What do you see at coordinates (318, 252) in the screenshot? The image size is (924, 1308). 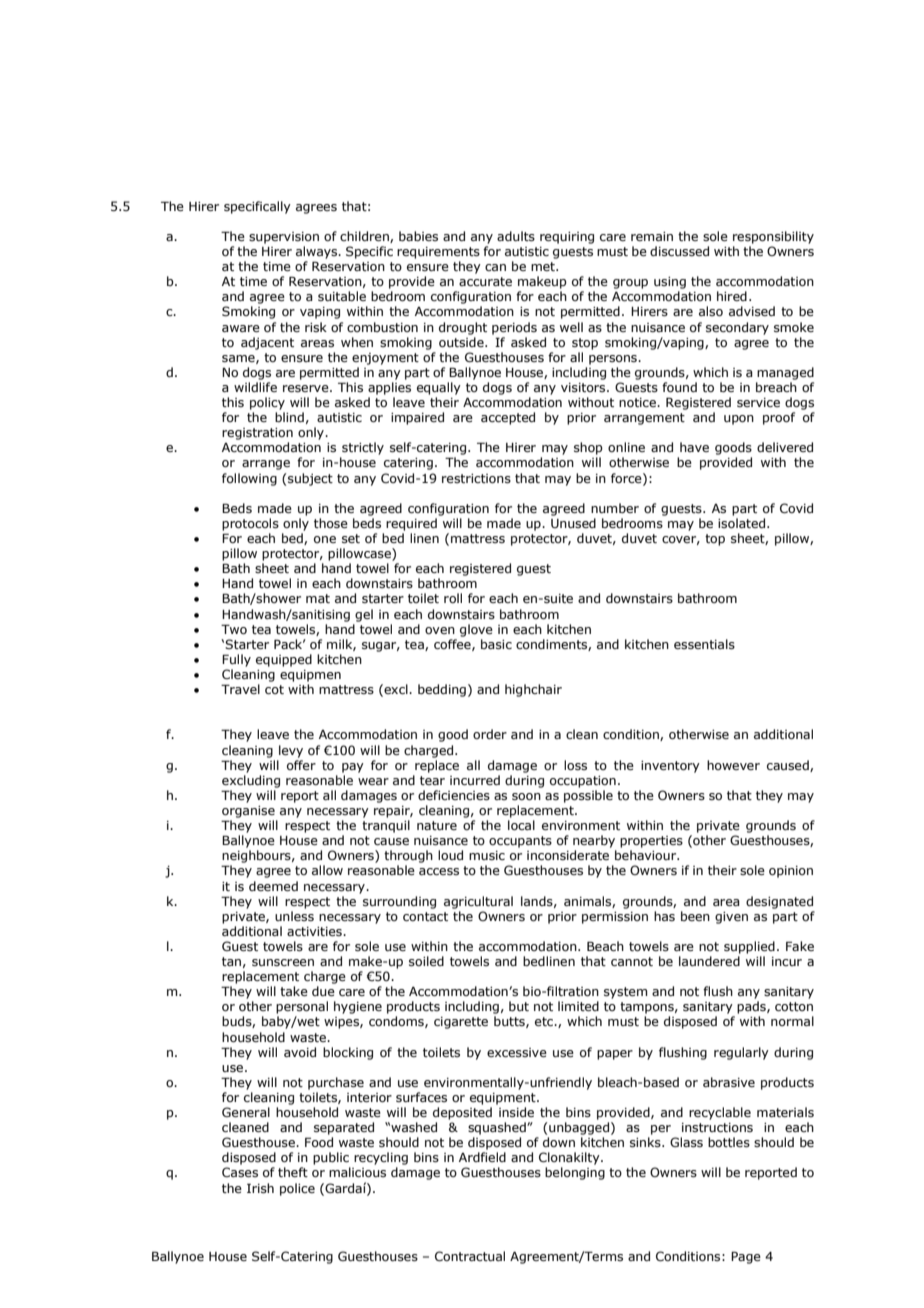 I see `always` at bounding box center [318, 252].
